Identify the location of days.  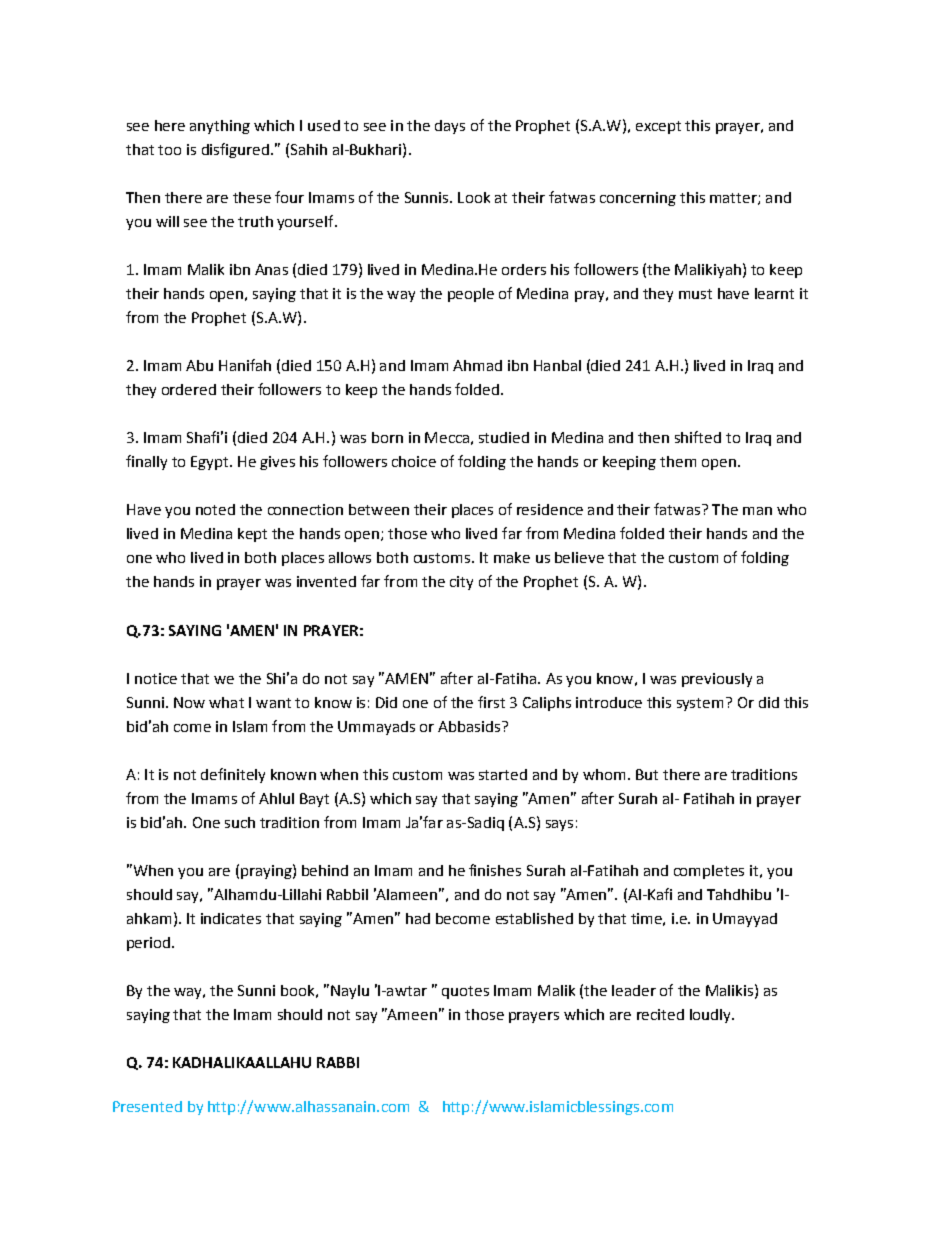
(450, 127).
